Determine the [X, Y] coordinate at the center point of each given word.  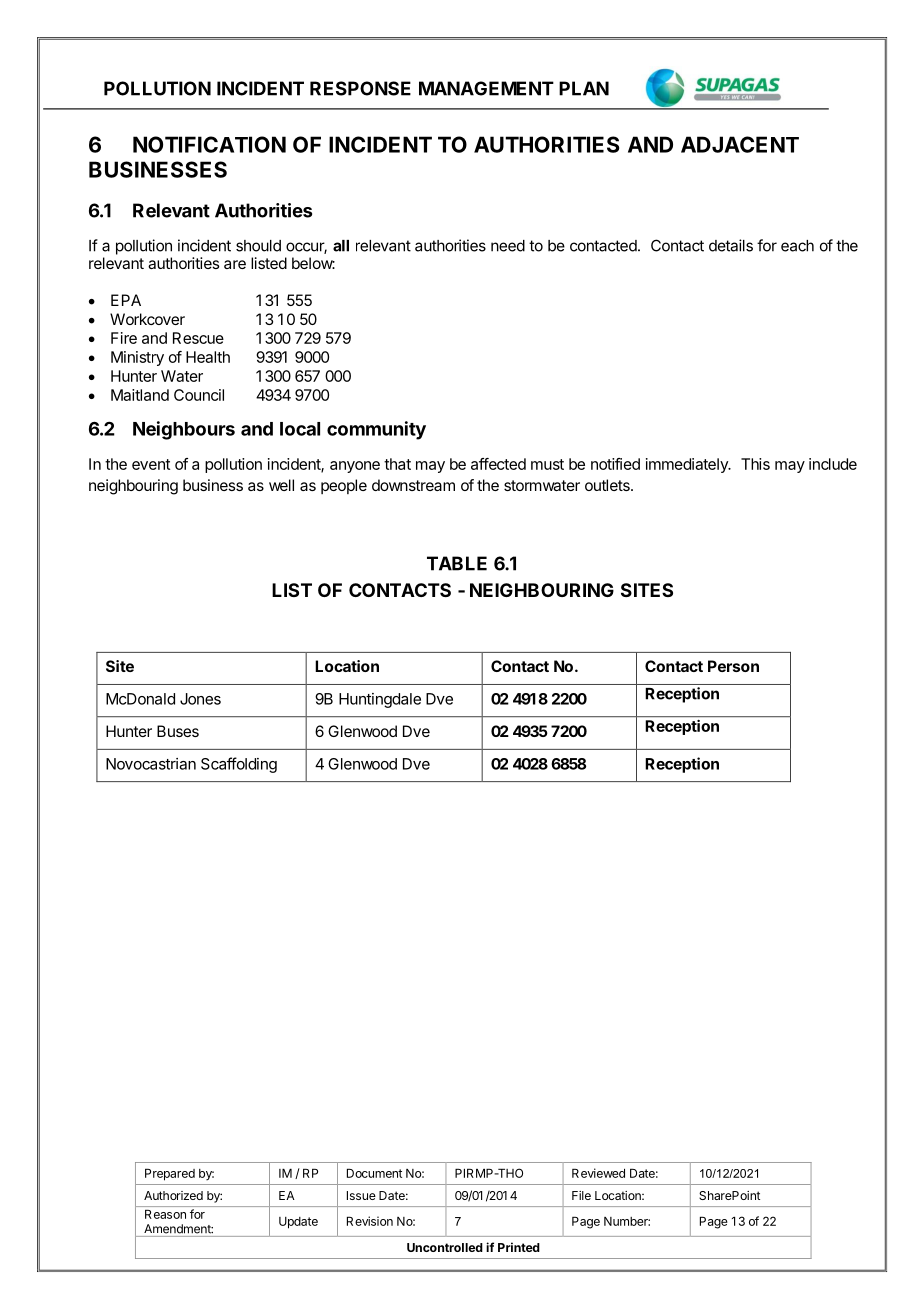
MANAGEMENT [486, 88]
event [151, 464]
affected [498, 464]
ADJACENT [740, 144]
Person [733, 666]
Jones [200, 699]
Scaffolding [239, 765]
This [755, 464]
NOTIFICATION [209, 144]
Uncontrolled [445, 1247]
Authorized [173, 1195]
